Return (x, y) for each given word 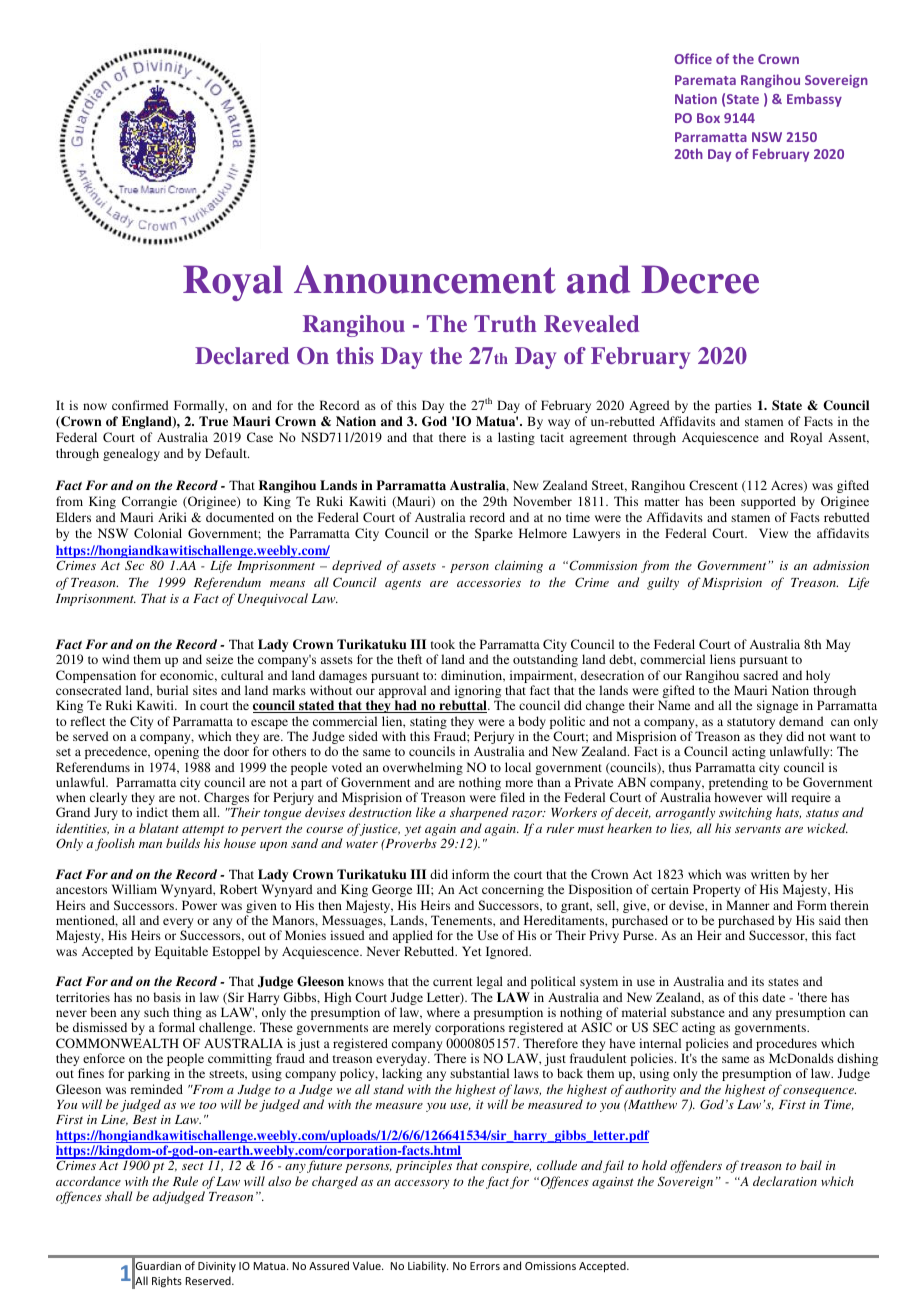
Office (693, 58)
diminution (473, 676)
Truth (505, 323)
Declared (242, 355)
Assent (848, 438)
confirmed (140, 405)
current (453, 982)
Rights (167, 1282)
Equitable (181, 952)
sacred (760, 675)
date (773, 997)
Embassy (814, 100)
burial (172, 690)
